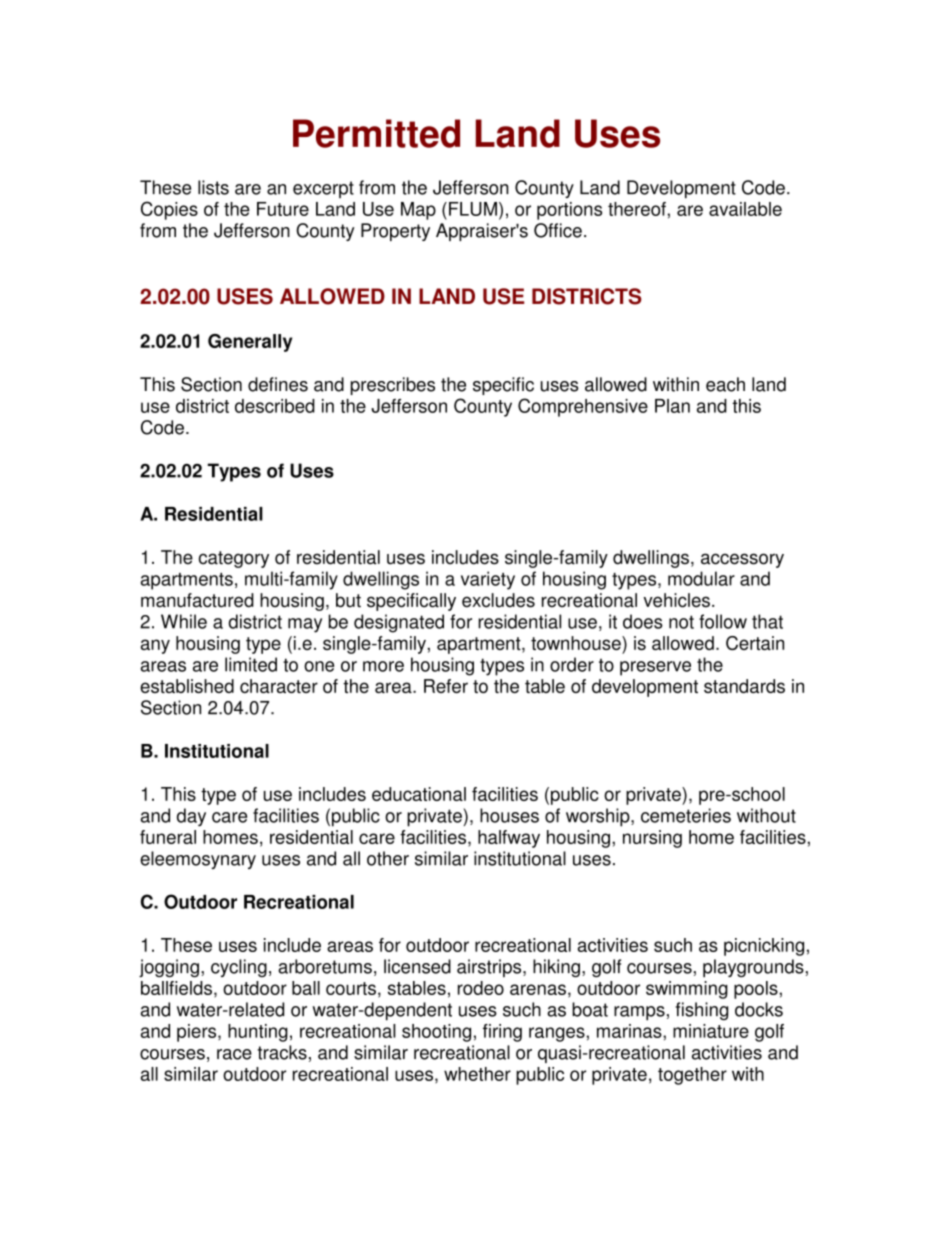 The image size is (952, 1233). What do you see at coordinates (686, 815) in the page?
I see `cemeteries` at bounding box center [686, 815].
